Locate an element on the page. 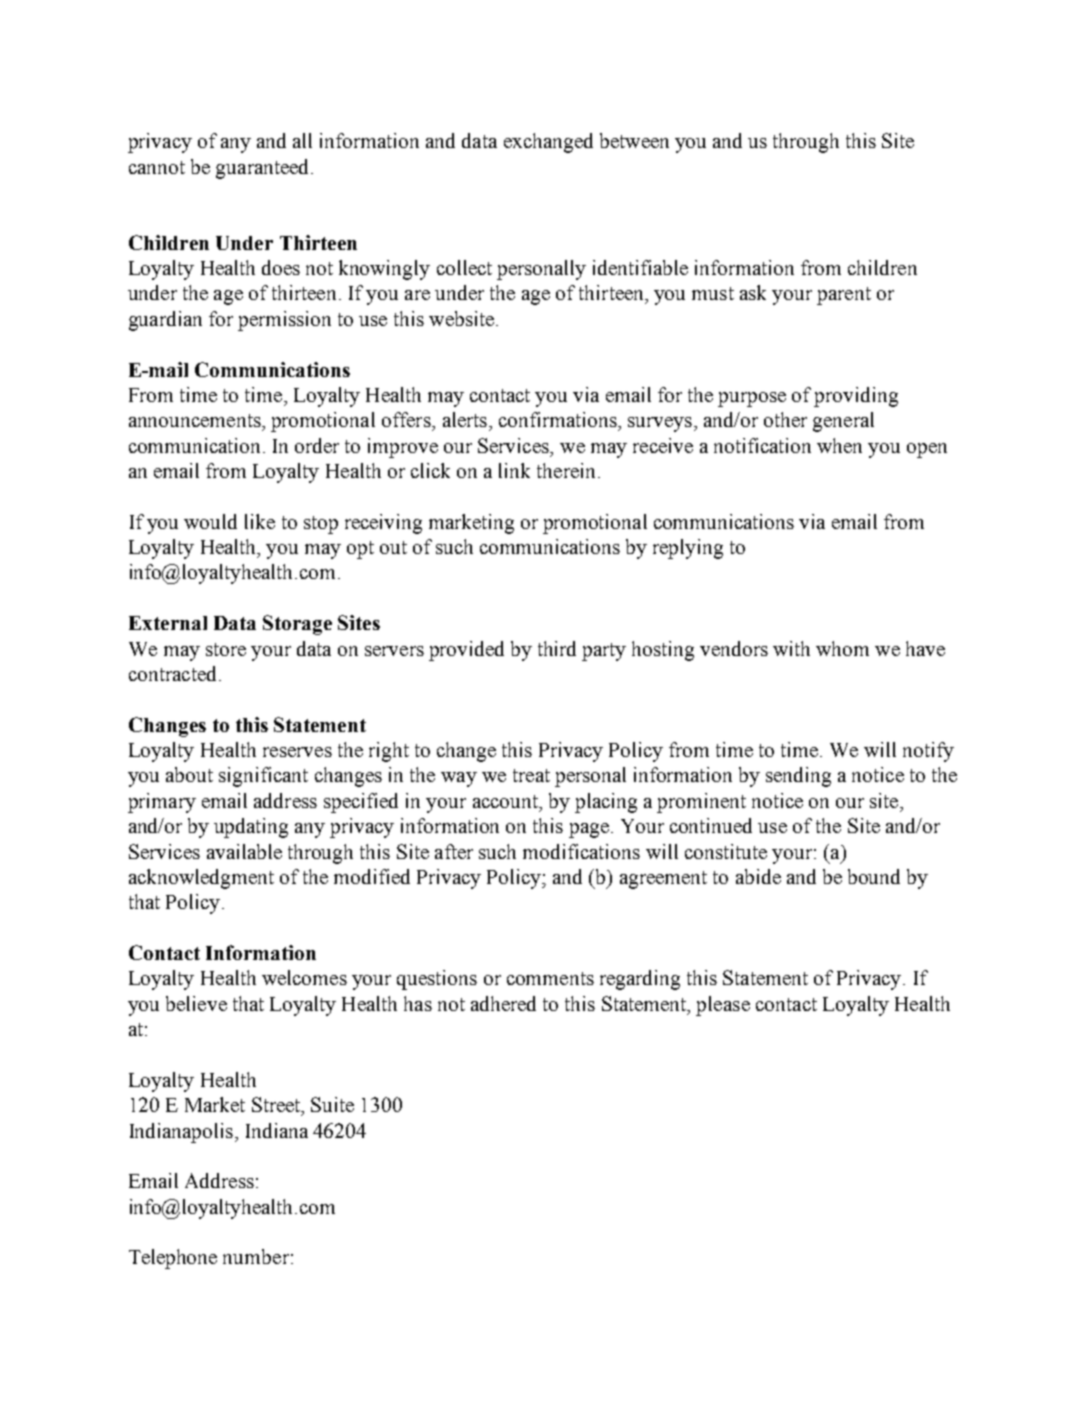 This image has height=1410, width=1089. therein is located at coordinates (566, 470).
